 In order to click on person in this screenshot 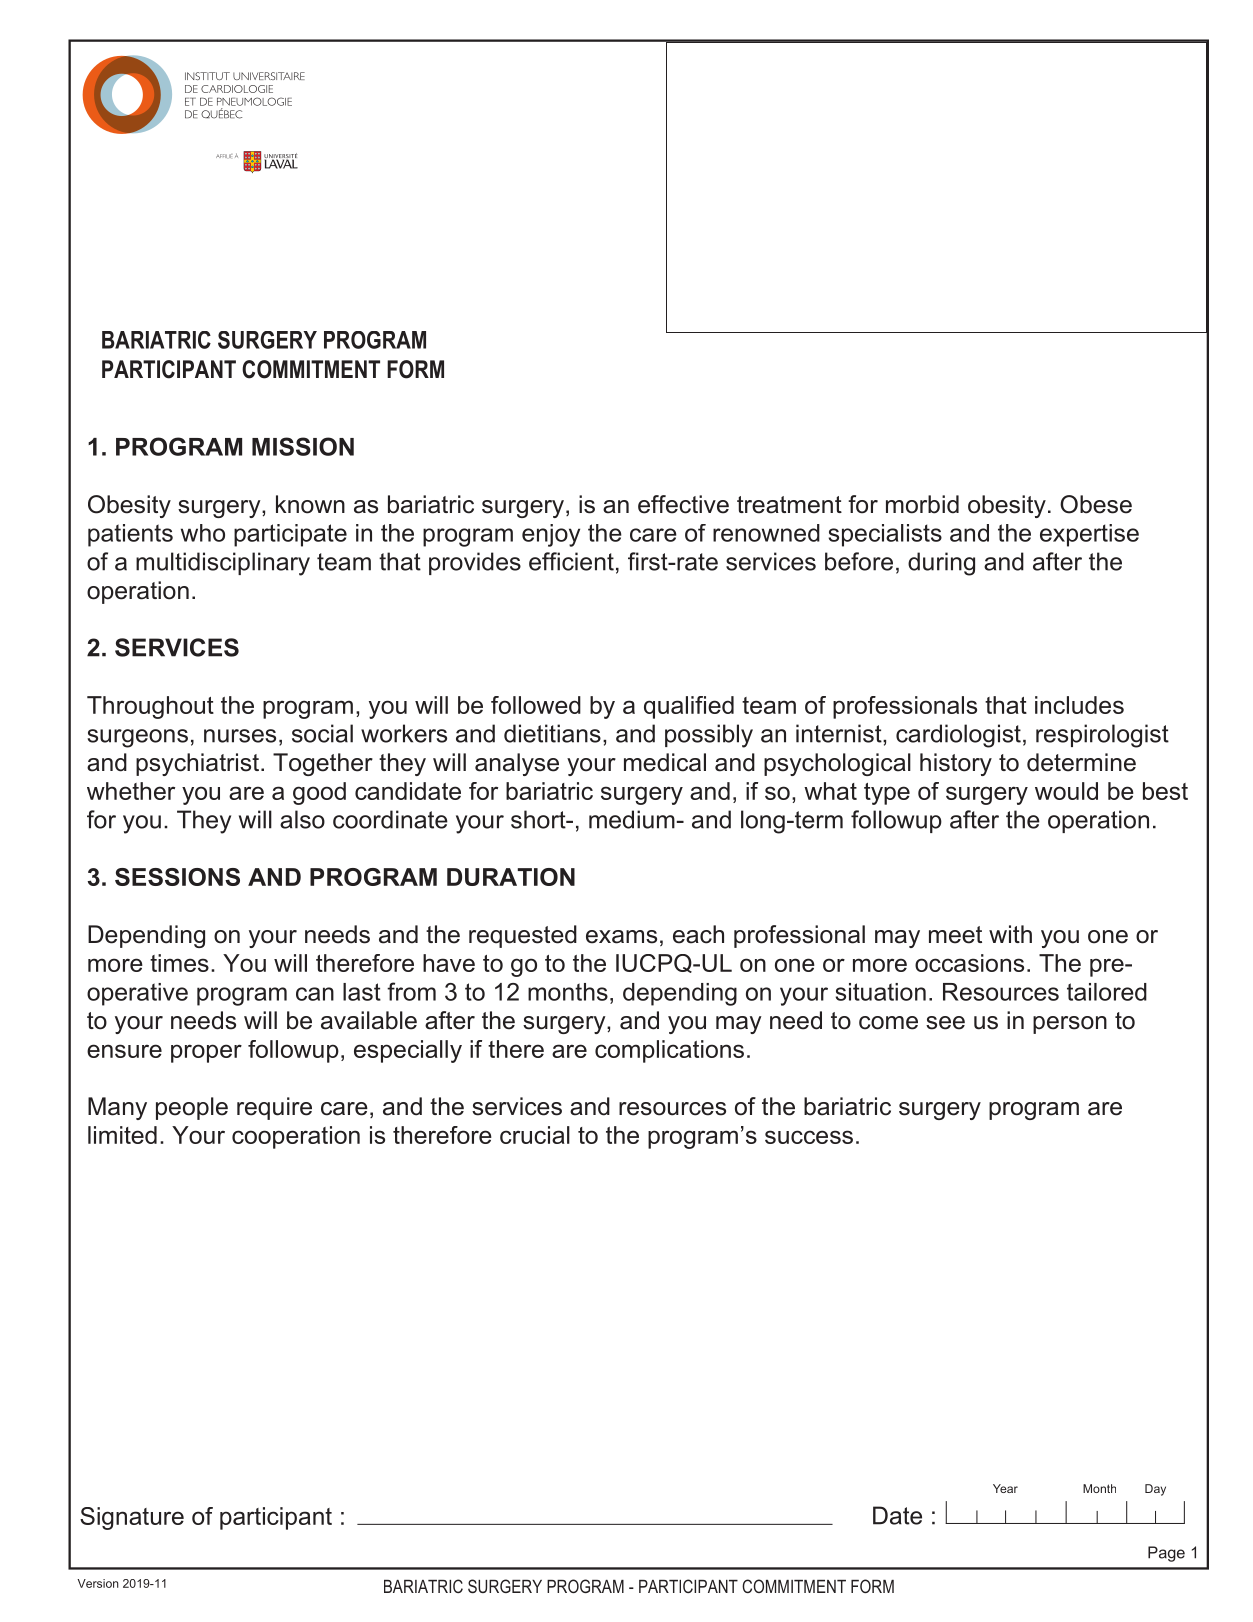, I will do `click(1070, 1025)`.
